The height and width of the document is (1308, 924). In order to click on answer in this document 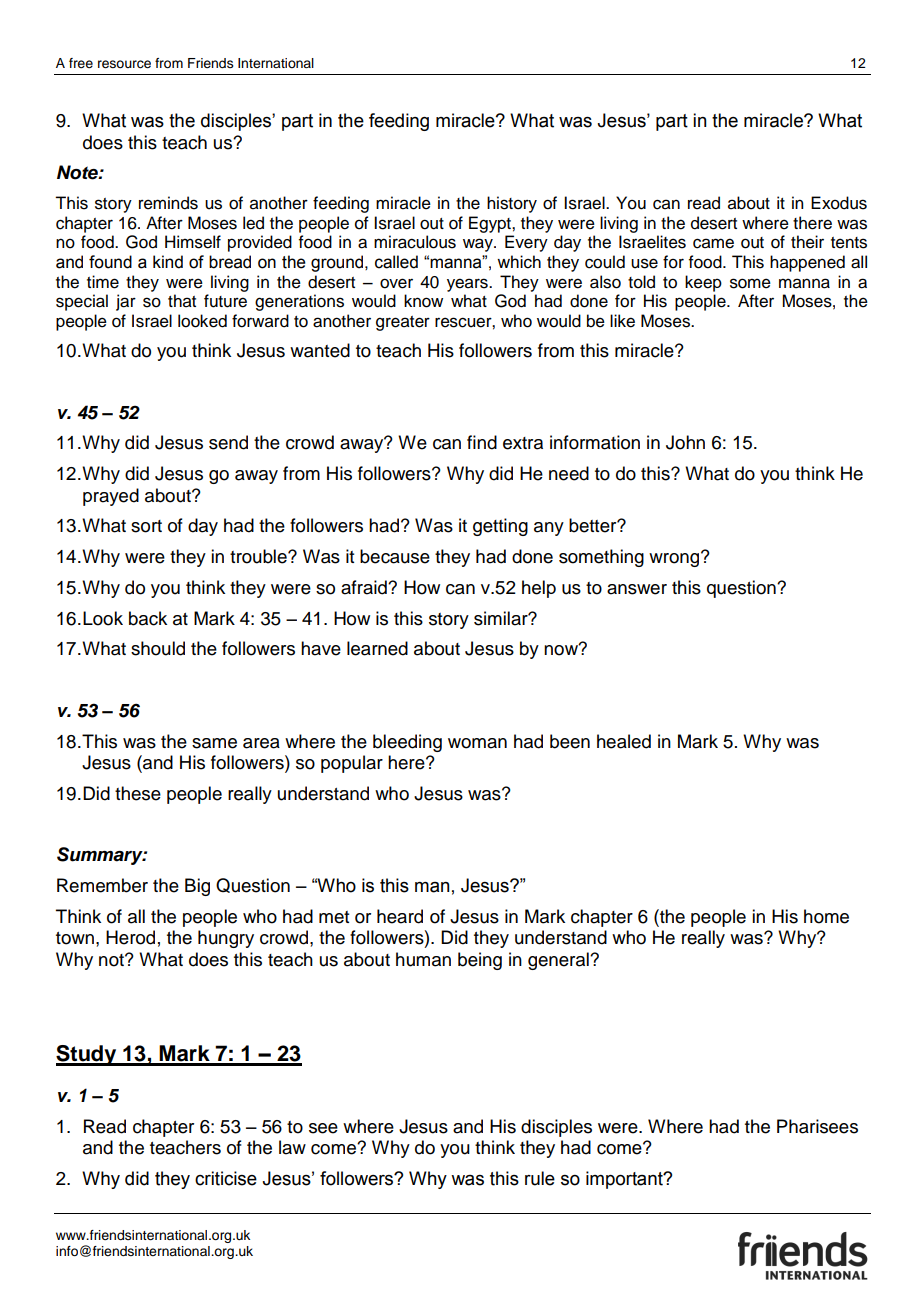, I will do `click(637, 589)`.
